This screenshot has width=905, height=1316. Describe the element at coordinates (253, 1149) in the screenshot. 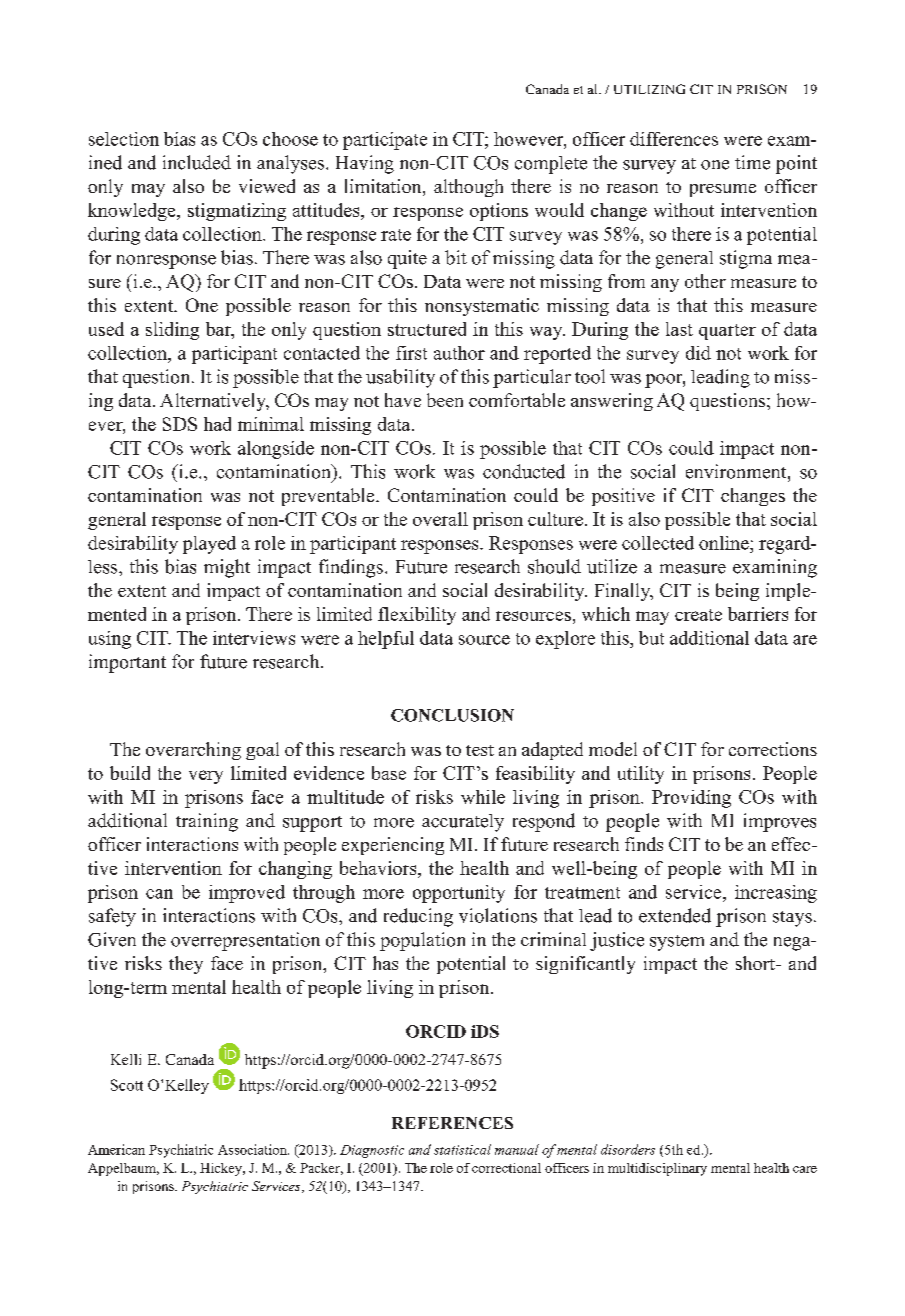

I see `Association` at that location.
